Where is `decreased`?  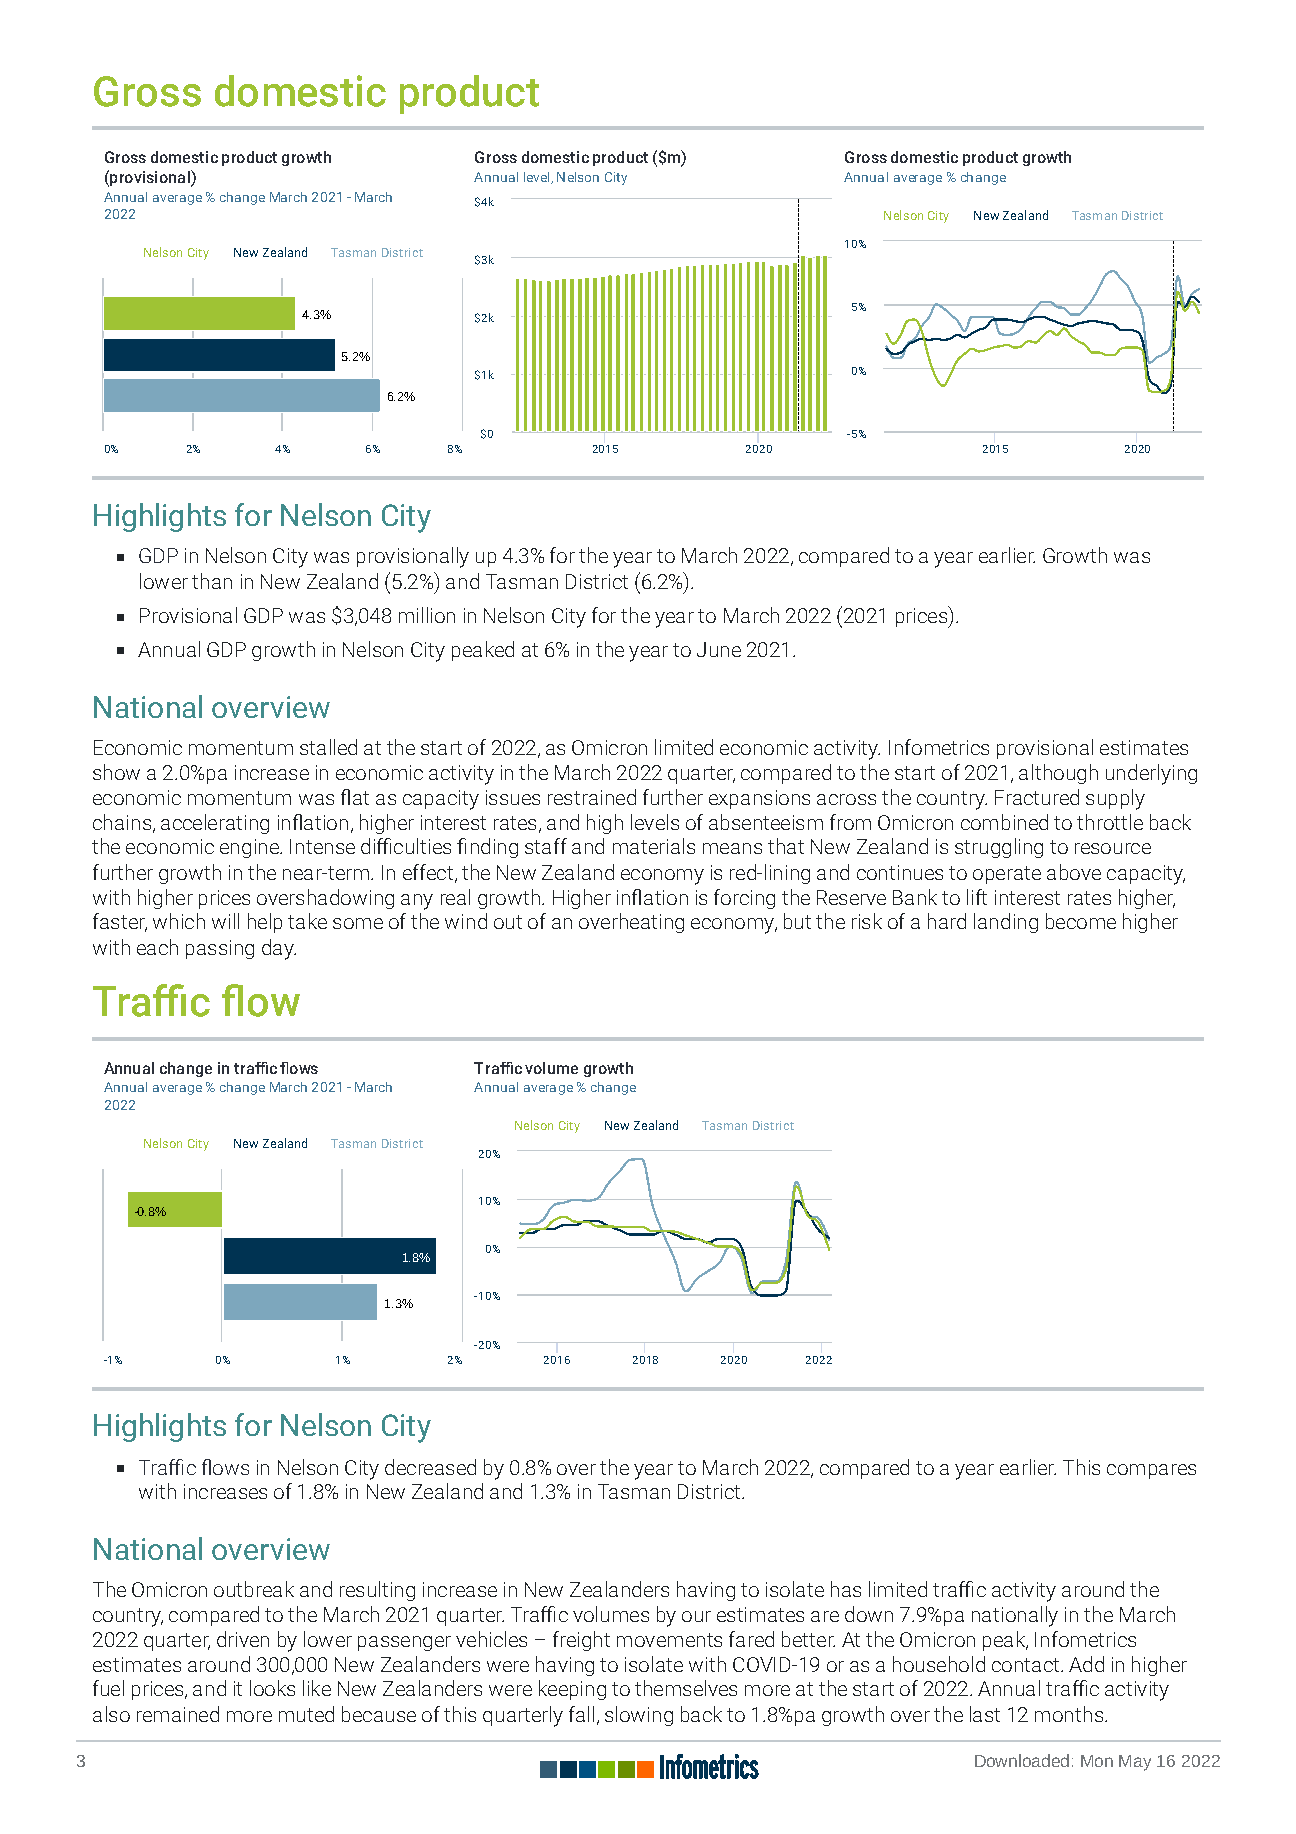
decreased is located at coordinates (430, 1467).
